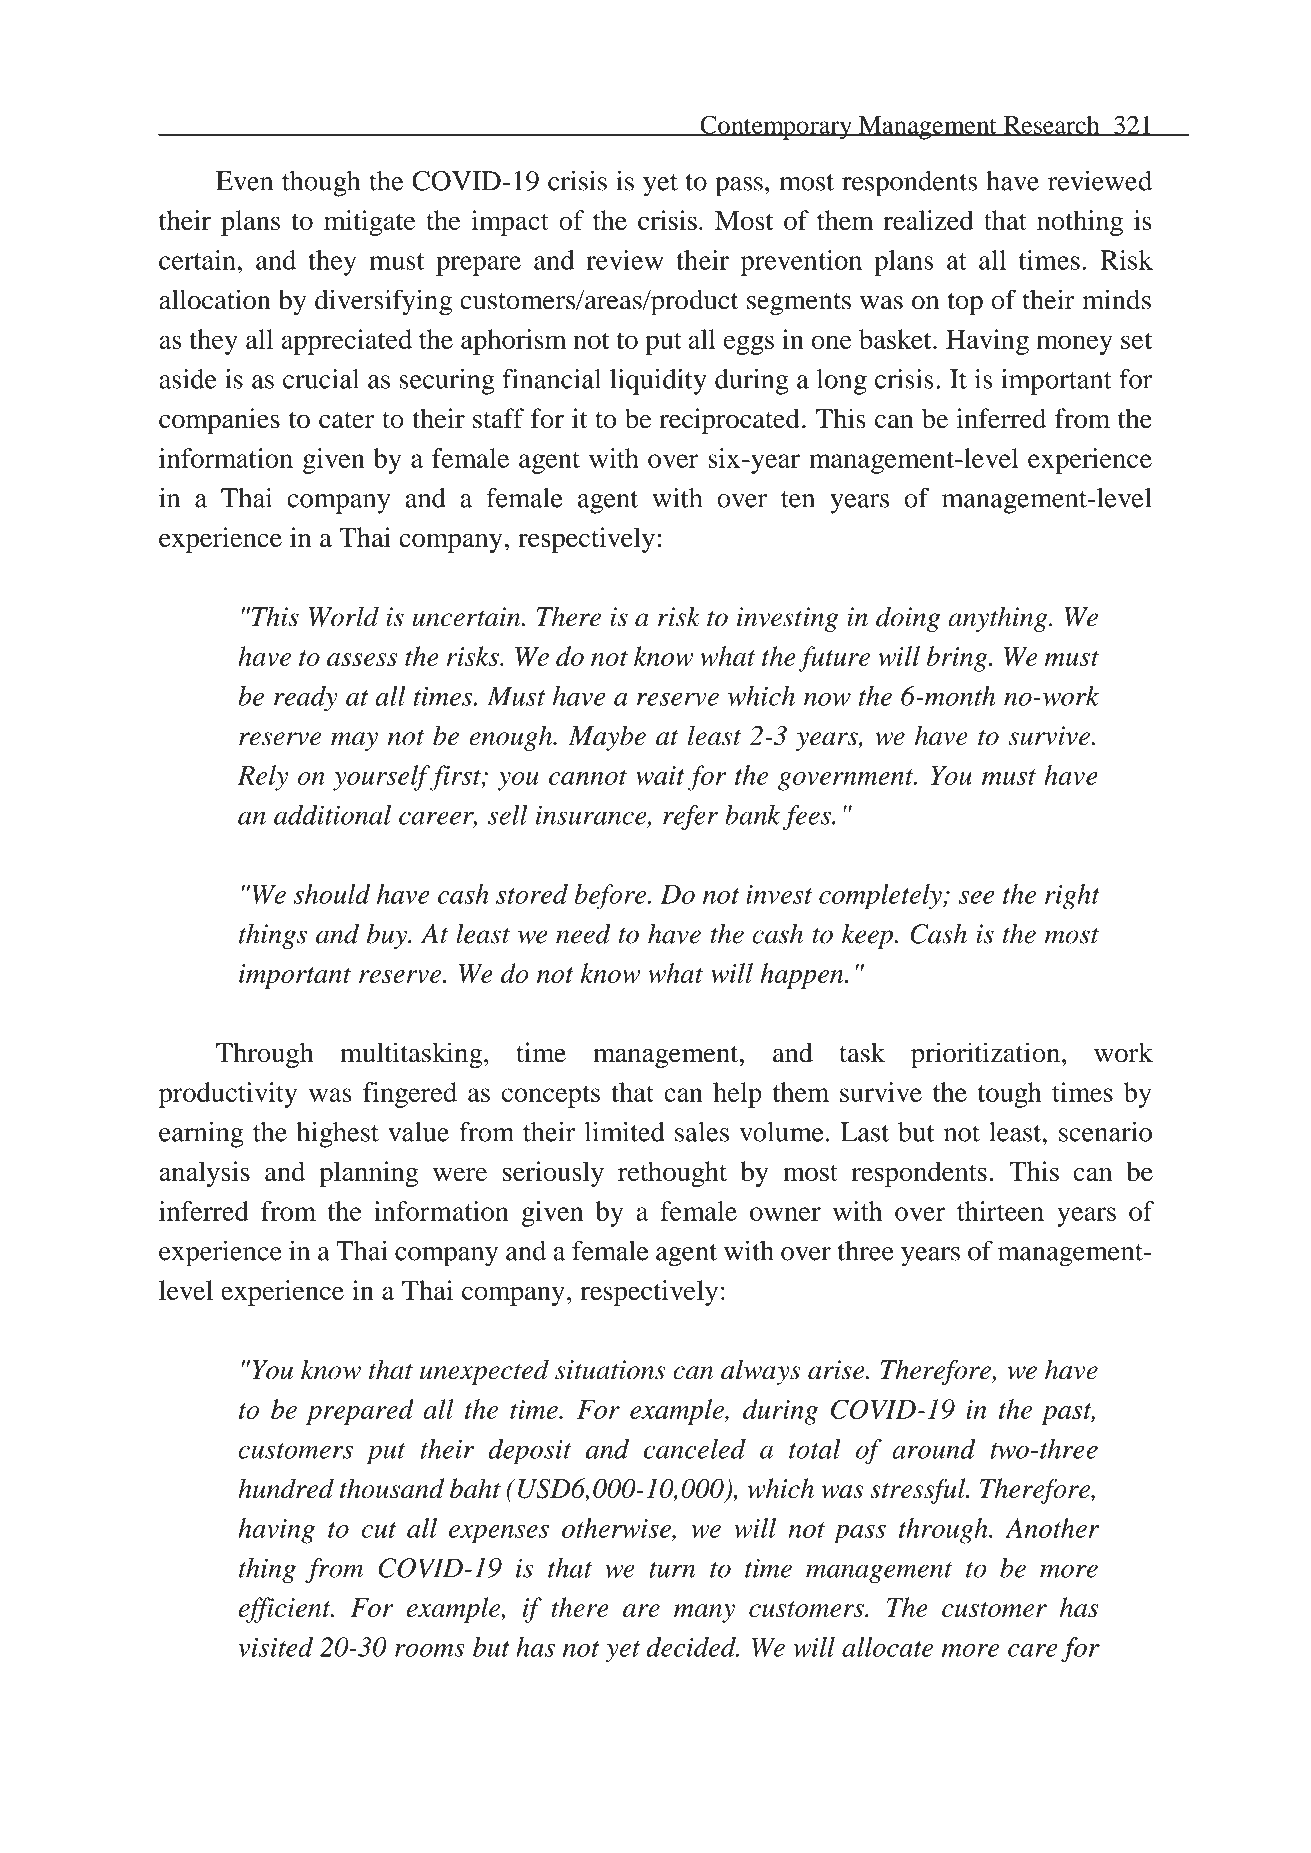  What do you see at coordinates (285, 1610) in the screenshot?
I see `efficient` at bounding box center [285, 1610].
